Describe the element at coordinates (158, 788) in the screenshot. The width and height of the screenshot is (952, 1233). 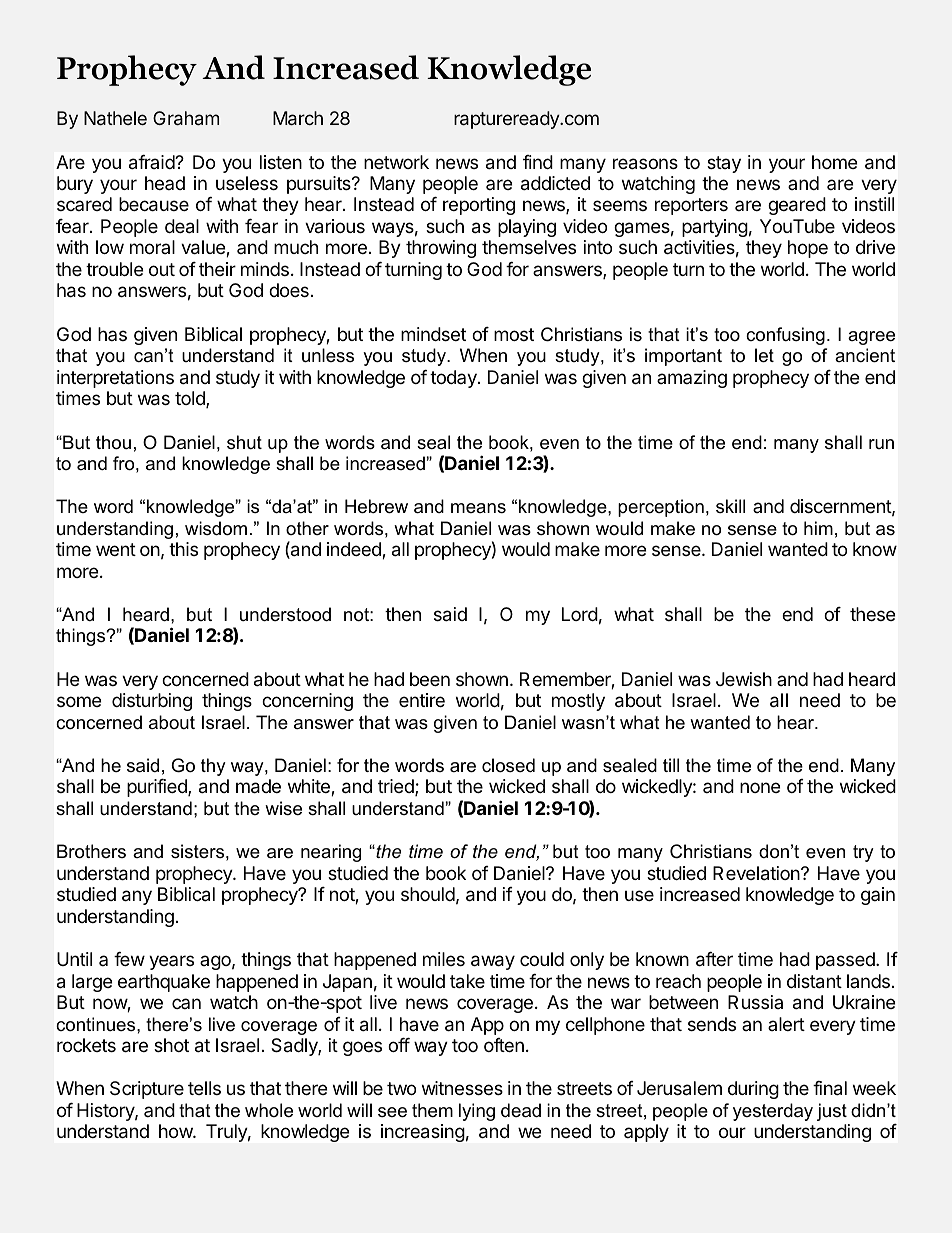
I see `purified` at that location.
